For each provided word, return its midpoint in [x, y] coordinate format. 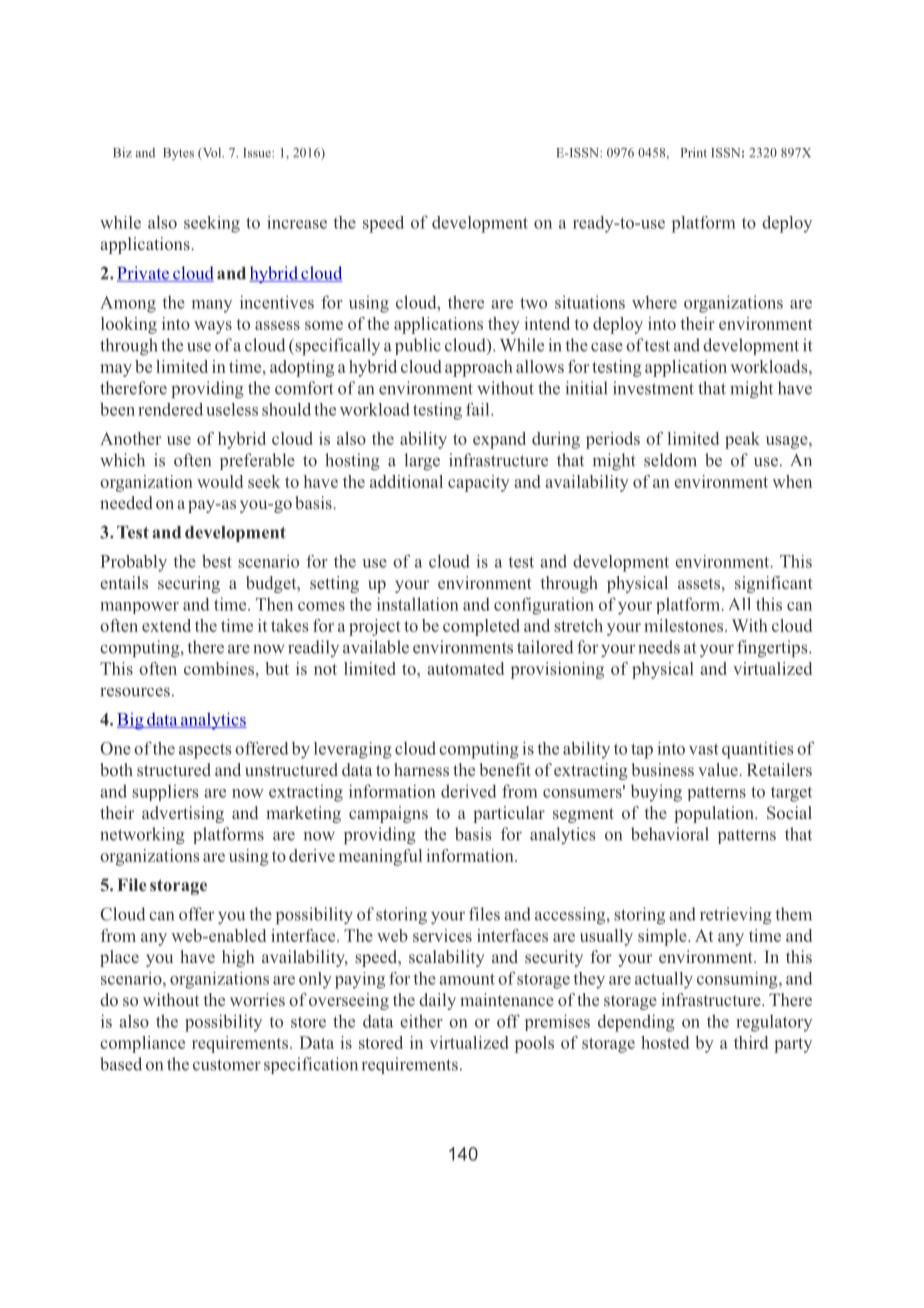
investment [653, 388]
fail [479, 409]
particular [509, 814]
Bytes [178, 154]
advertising [183, 814]
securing [189, 584]
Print [694, 152]
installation [418, 604]
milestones [685, 625]
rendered [170, 409]
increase [297, 222]
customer [227, 1065]
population [715, 814]
